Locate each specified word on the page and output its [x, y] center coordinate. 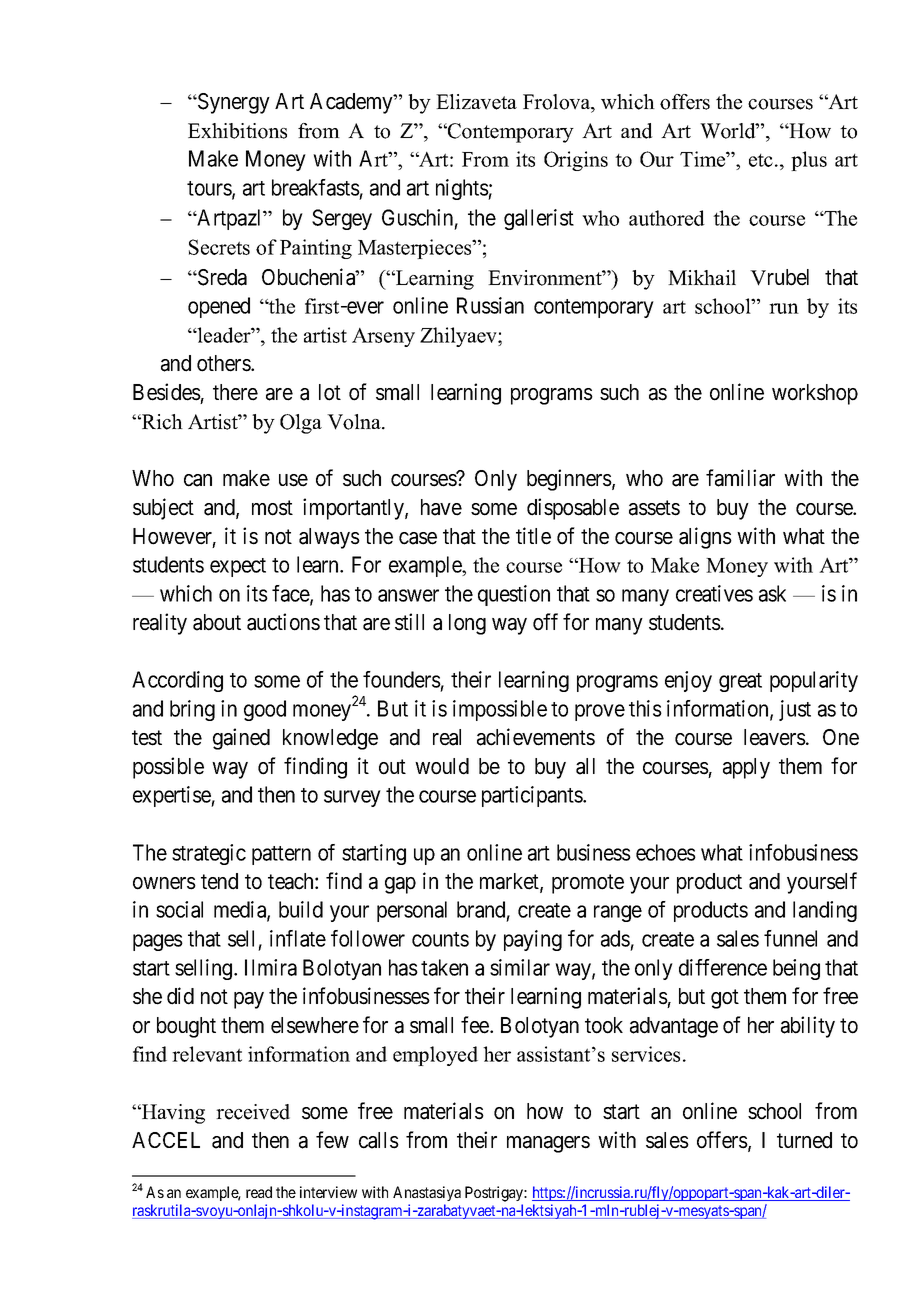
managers [548, 1144]
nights [462, 189]
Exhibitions [237, 131]
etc [761, 160]
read [259, 1192]
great [740, 682]
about [217, 622]
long [467, 624]
